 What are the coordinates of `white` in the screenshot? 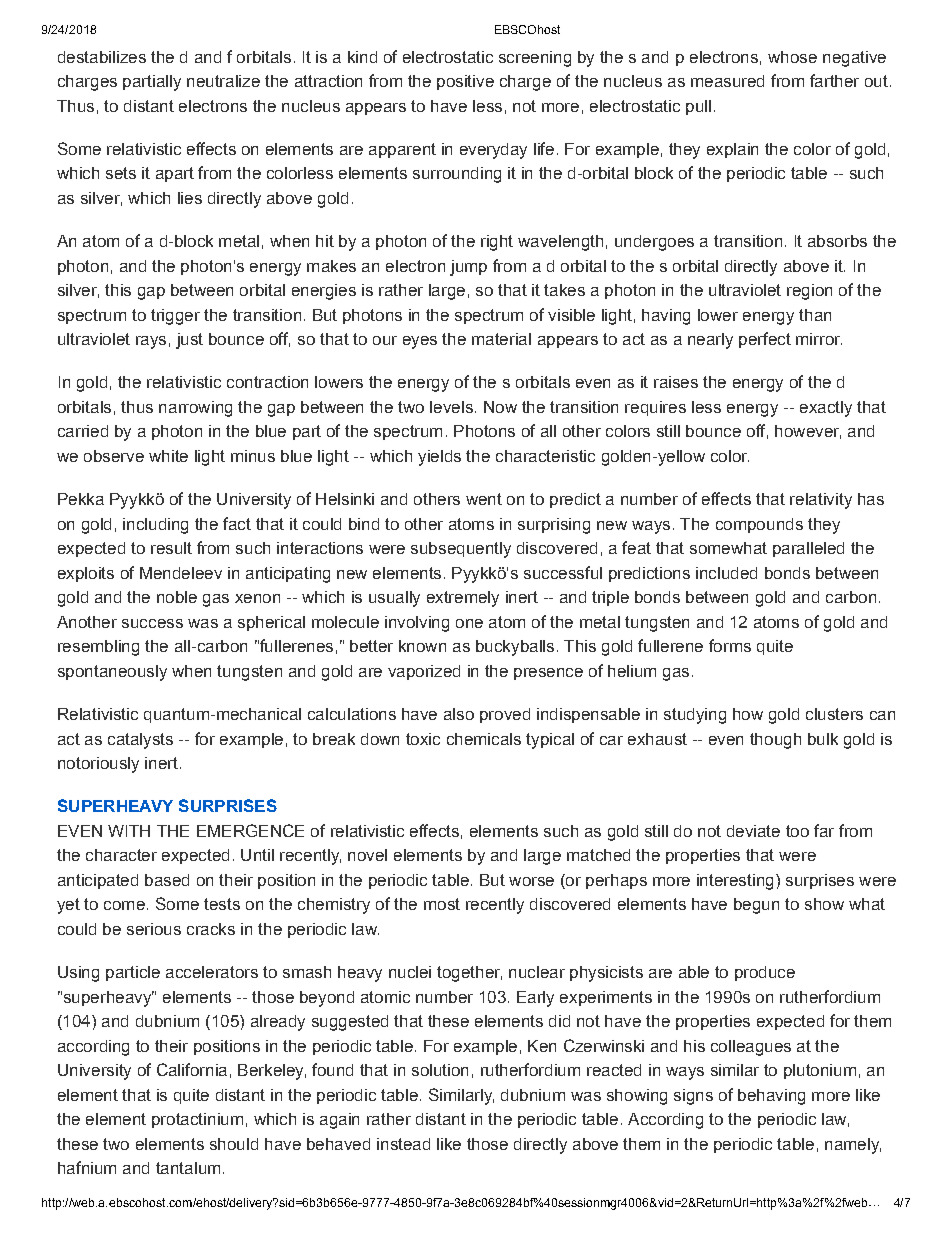 It's located at (168, 456).
